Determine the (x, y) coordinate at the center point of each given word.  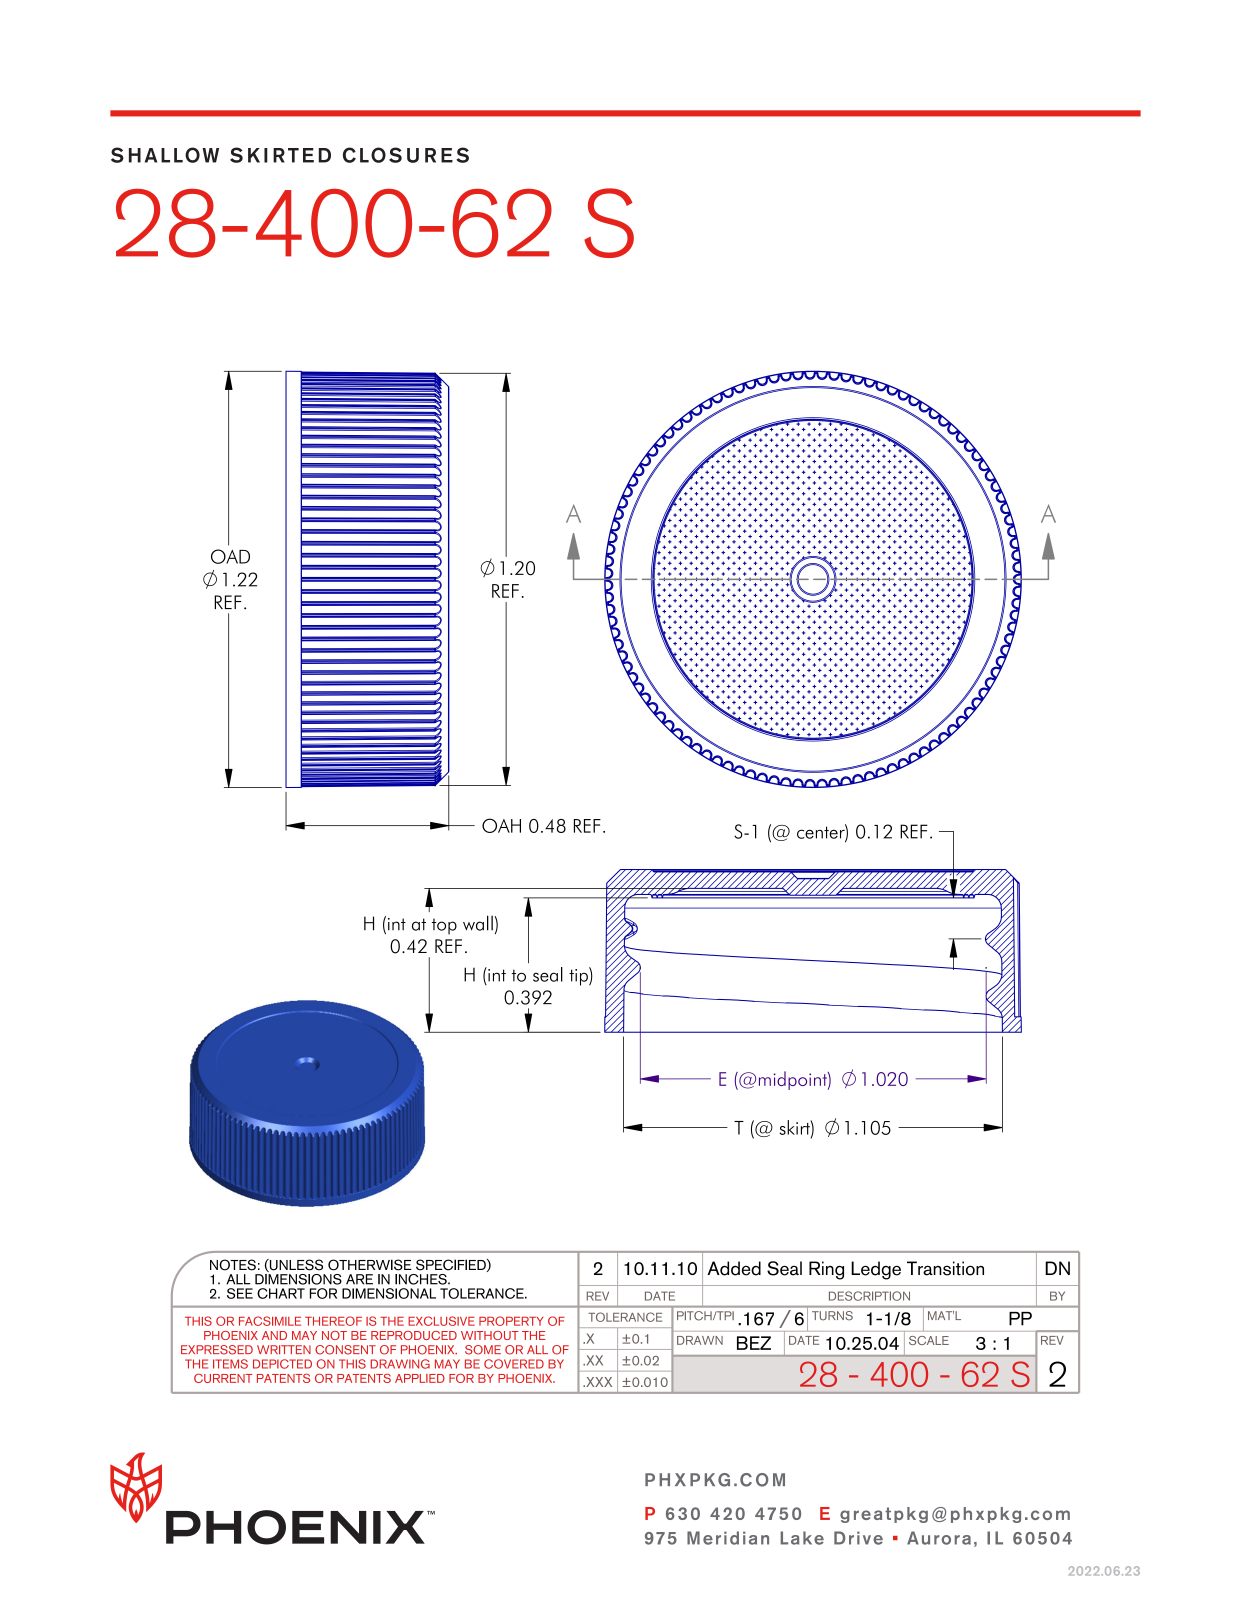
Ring (826, 1270)
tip (579, 976)
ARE (359, 1279)
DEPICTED (282, 1364)
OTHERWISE (370, 1265)
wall (478, 923)
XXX (598, 1382)
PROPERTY (511, 1321)
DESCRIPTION (869, 1296)
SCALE (929, 1340)
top (444, 926)
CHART (281, 1293)
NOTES (233, 1265)
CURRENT (223, 1378)
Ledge (876, 1270)
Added (734, 1268)
